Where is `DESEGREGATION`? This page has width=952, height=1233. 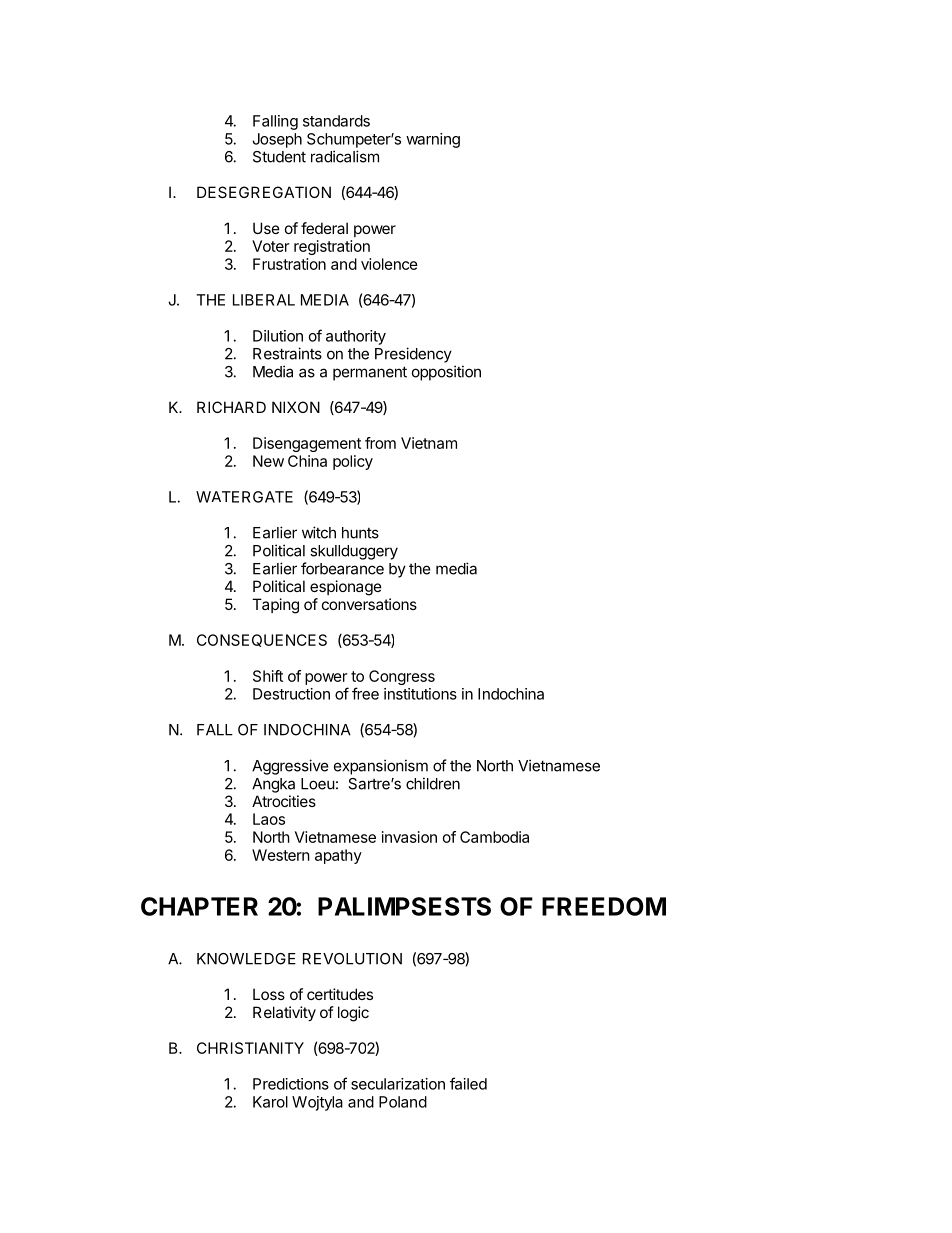
DESEGREGATION is located at coordinates (264, 192).
